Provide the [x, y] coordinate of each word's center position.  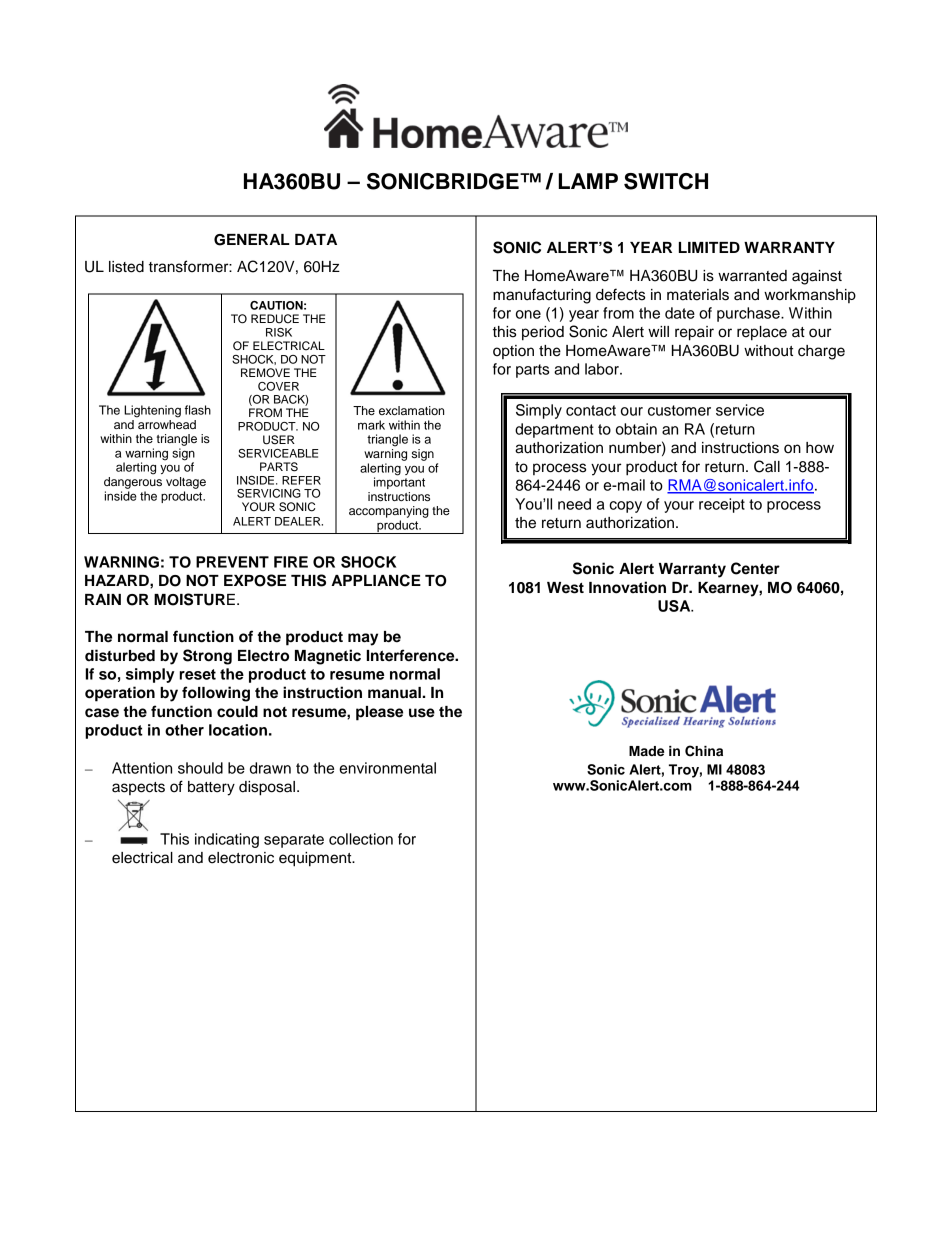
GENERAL [252, 240]
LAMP [588, 181]
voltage [186, 483]
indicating [227, 840]
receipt [722, 505]
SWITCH [666, 181]
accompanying [389, 512]
